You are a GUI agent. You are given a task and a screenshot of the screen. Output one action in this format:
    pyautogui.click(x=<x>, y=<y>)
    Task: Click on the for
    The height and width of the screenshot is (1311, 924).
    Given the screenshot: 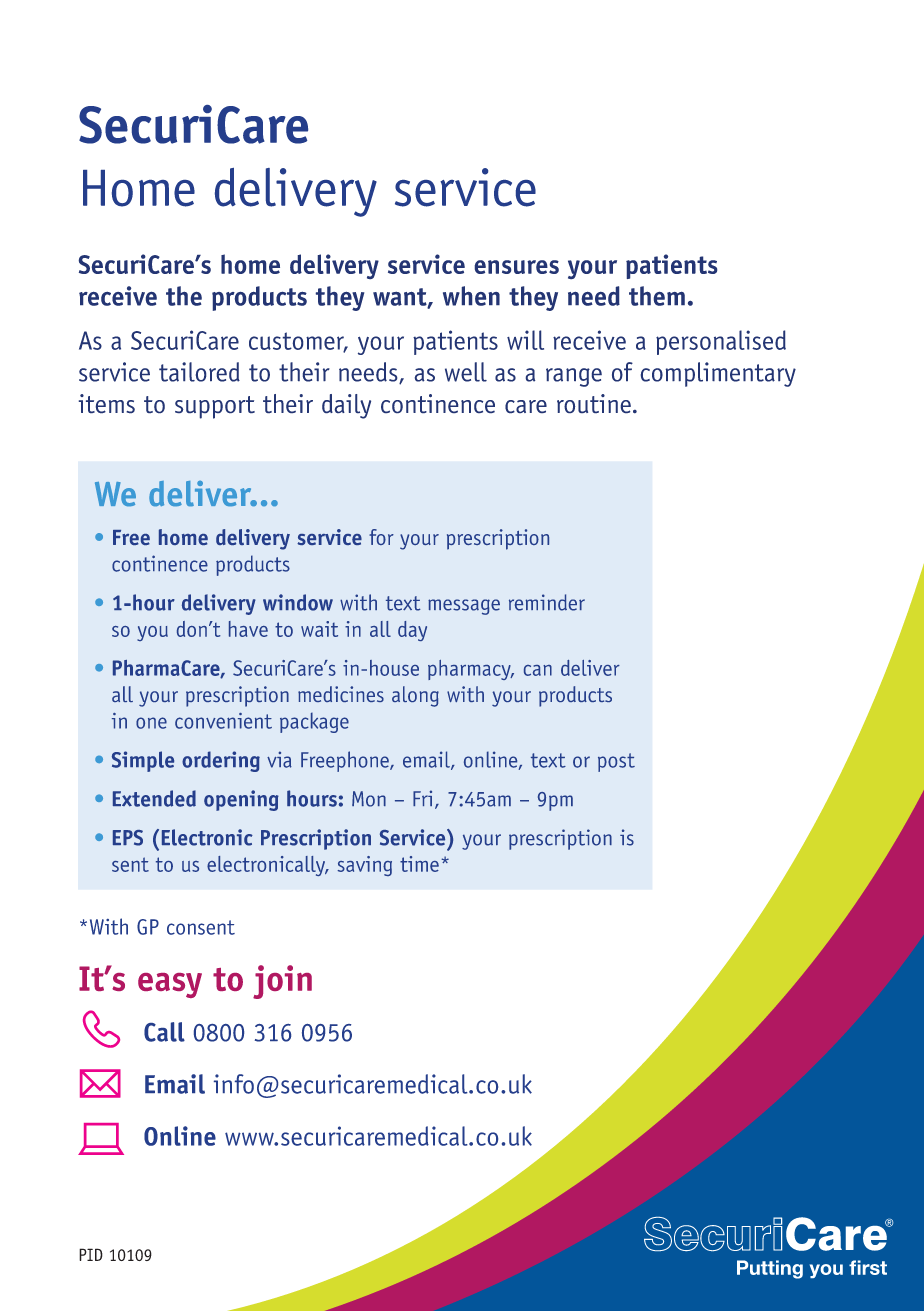 What is the action you would take?
    pyautogui.click(x=381, y=537)
